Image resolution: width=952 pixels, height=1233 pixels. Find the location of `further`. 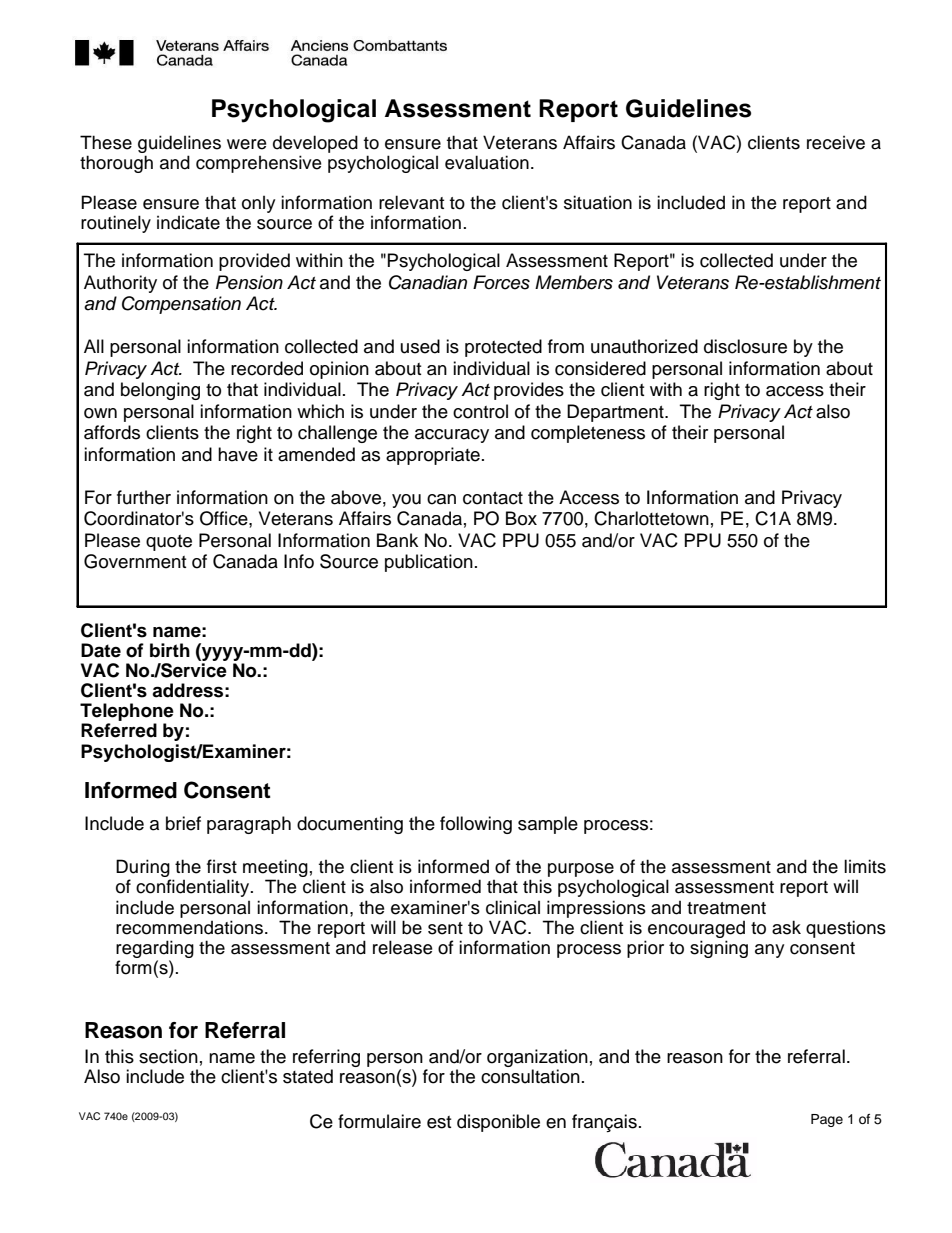

further is located at coordinates (144, 497).
